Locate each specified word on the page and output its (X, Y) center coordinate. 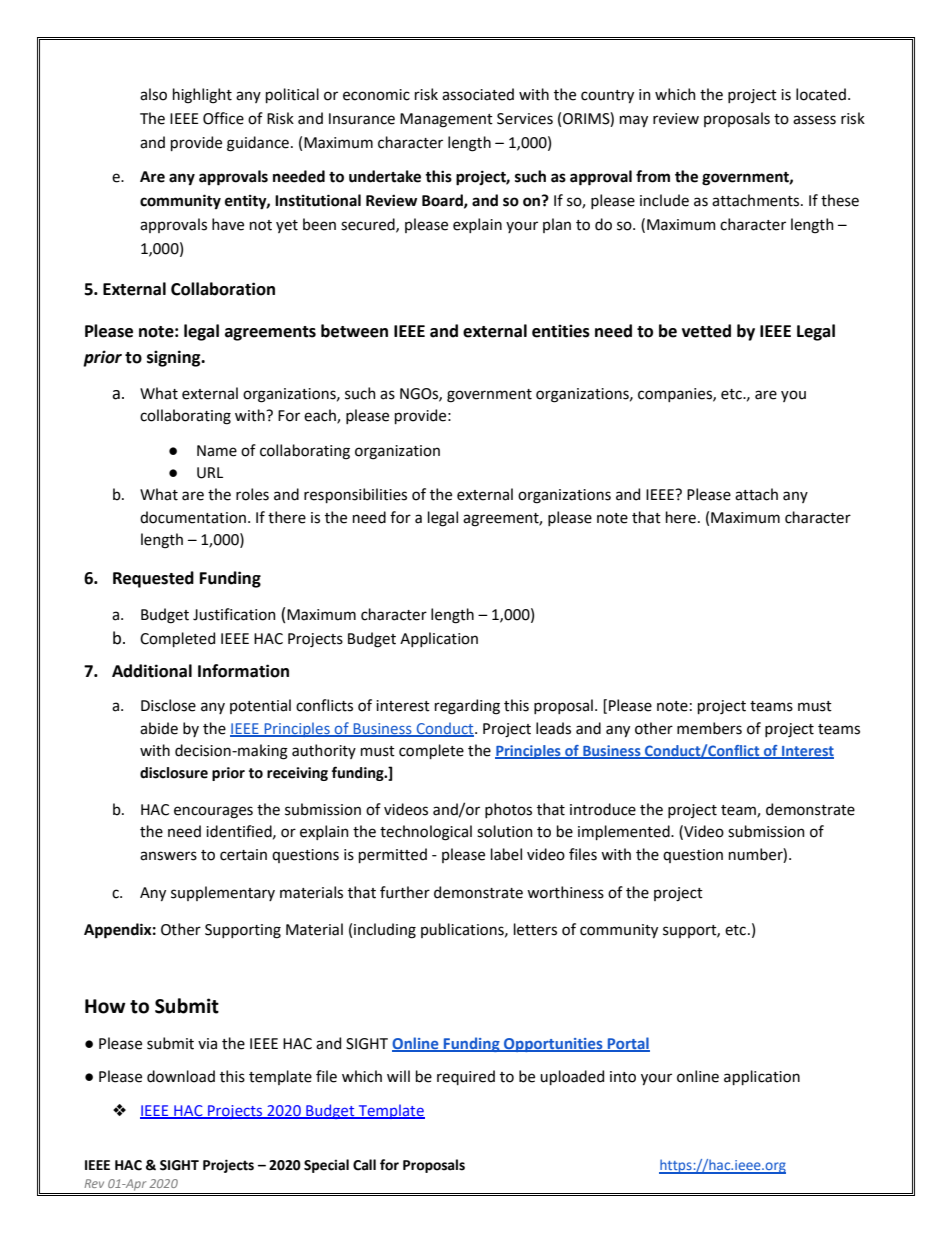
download (181, 1076)
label (506, 854)
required (466, 1077)
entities (561, 331)
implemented (625, 832)
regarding (467, 707)
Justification (234, 614)
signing (175, 358)
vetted (706, 331)
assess (814, 120)
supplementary (223, 893)
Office (223, 118)
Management (446, 120)
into (623, 1077)
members (709, 728)
